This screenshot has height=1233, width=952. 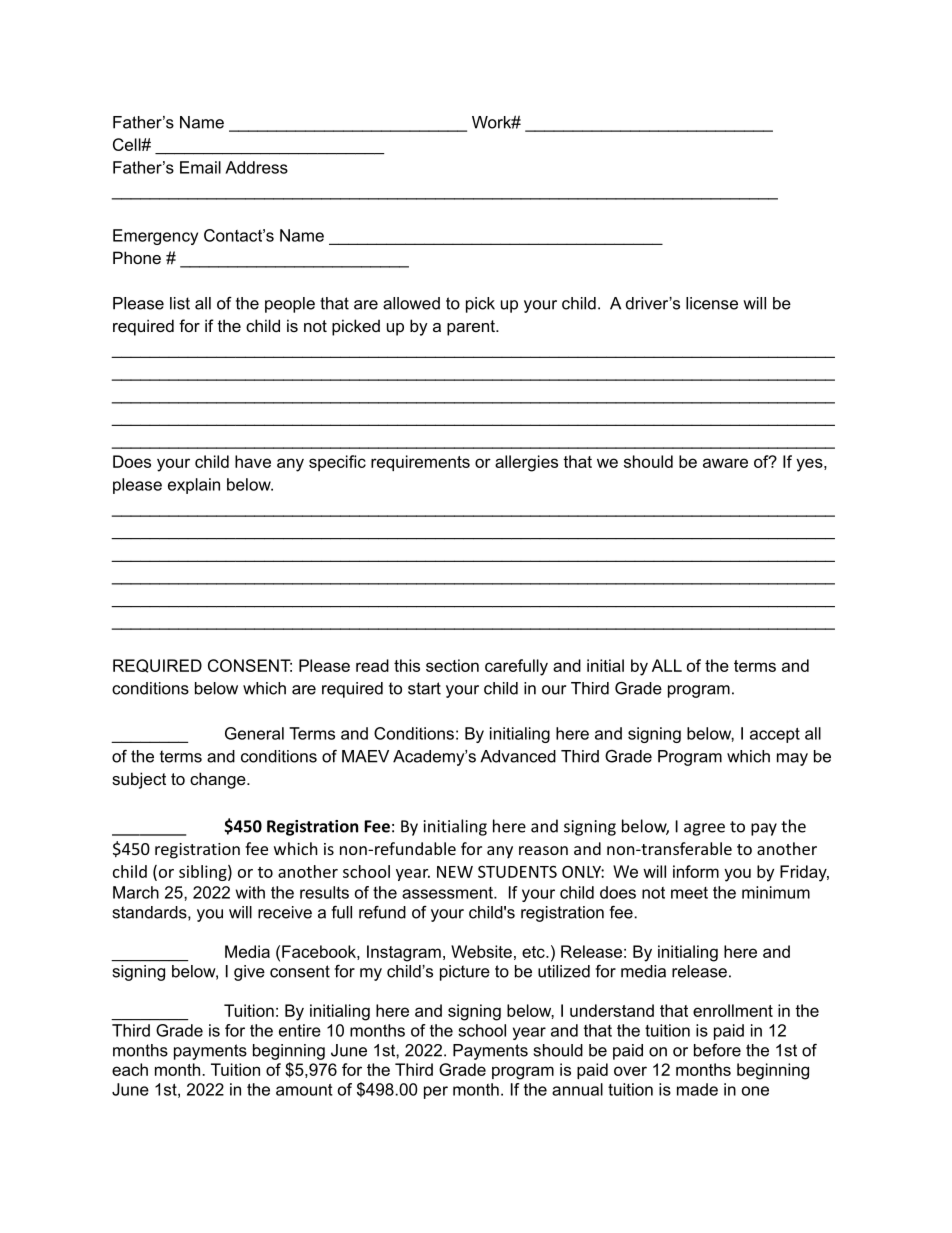 I want to click on change, so click(x=219, y=780).
